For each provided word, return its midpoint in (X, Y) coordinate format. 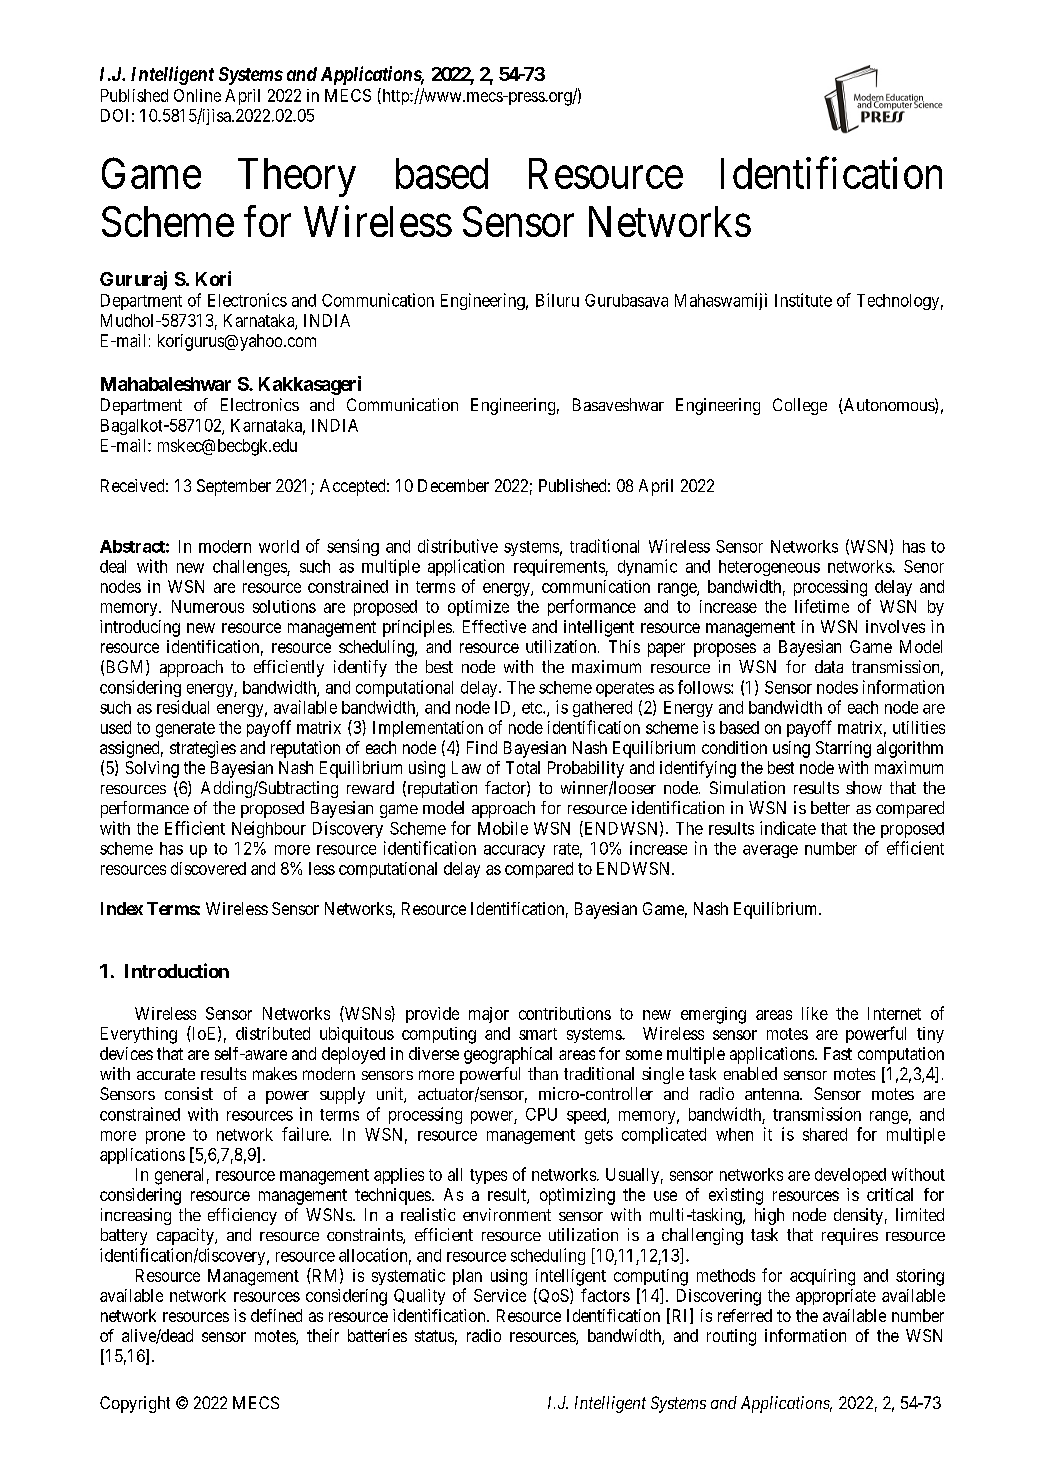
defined (276, 1315)
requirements (560, 567)
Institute (803, 300)
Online (197, 95)
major (489, 1015)
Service (500, 1295)
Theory (297, 177)
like (815, 1013)
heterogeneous (769, 568)
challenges (250, 568)
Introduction (177, 970)
